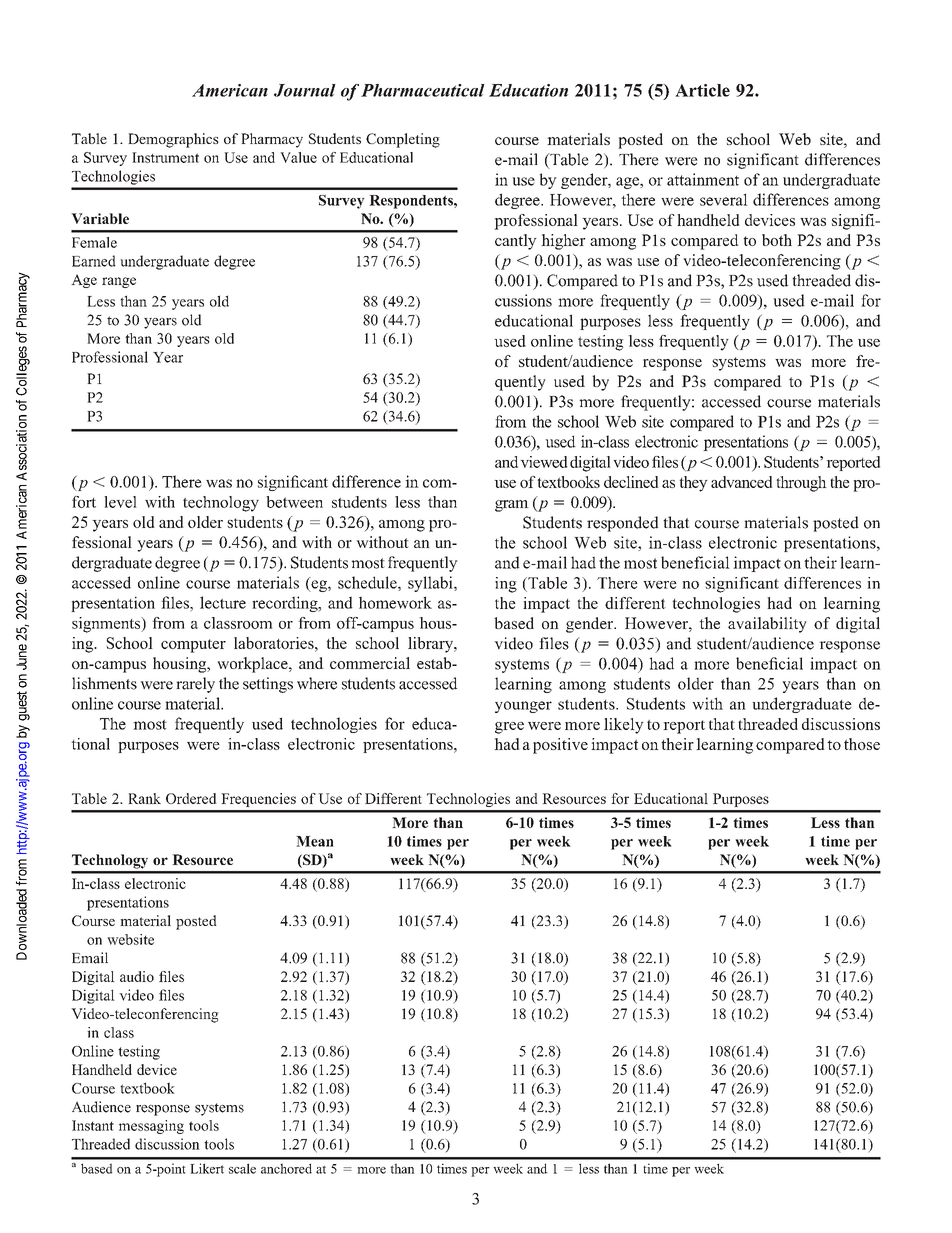 Image resolution: width=952 pixels, height=1233 pixels. What do you see at coordinates (173, 140) in the screenshot?
I see `Demographics` at bounding box center [173, 140].
